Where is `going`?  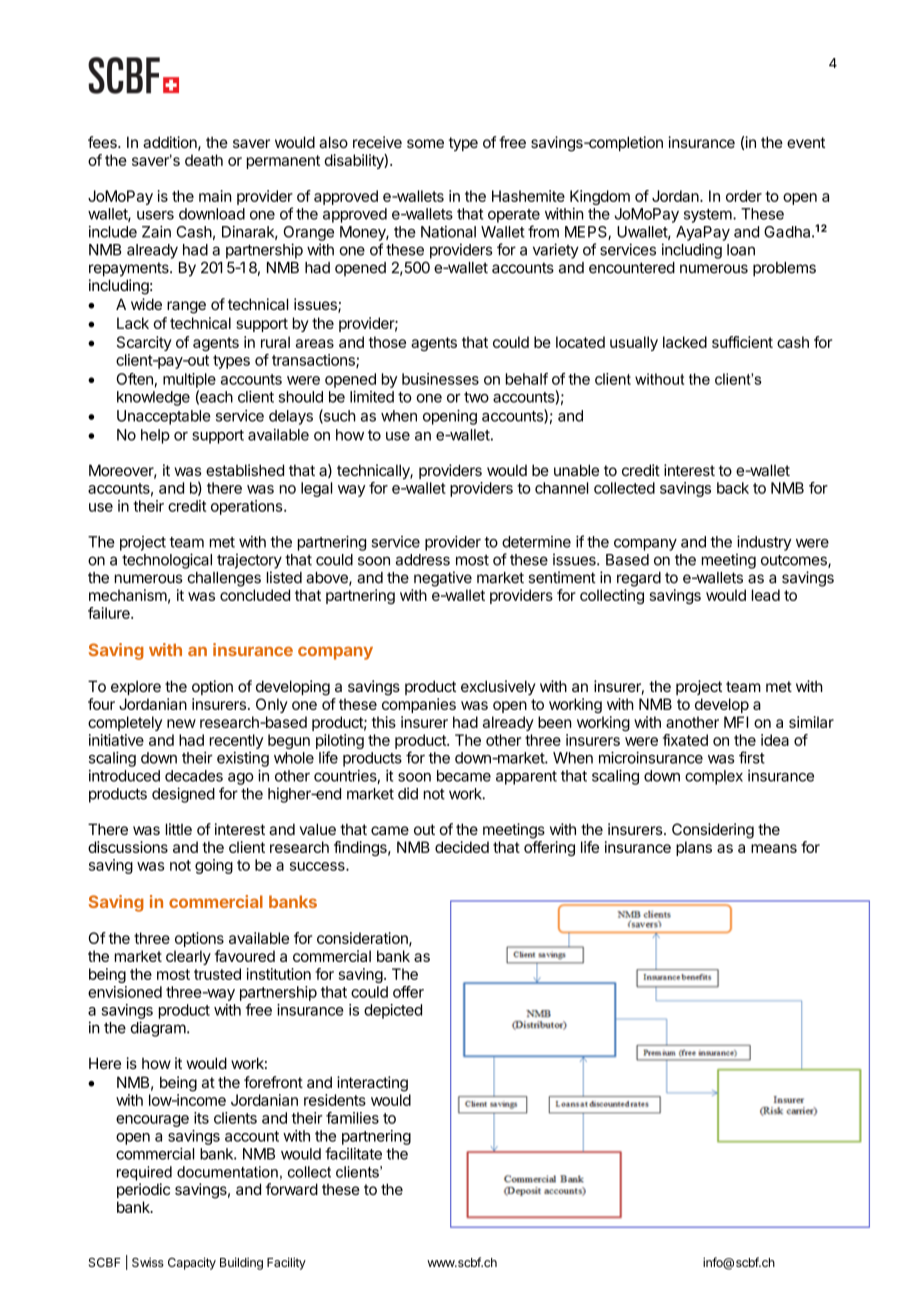
going is located at coordinates (214, 866).
